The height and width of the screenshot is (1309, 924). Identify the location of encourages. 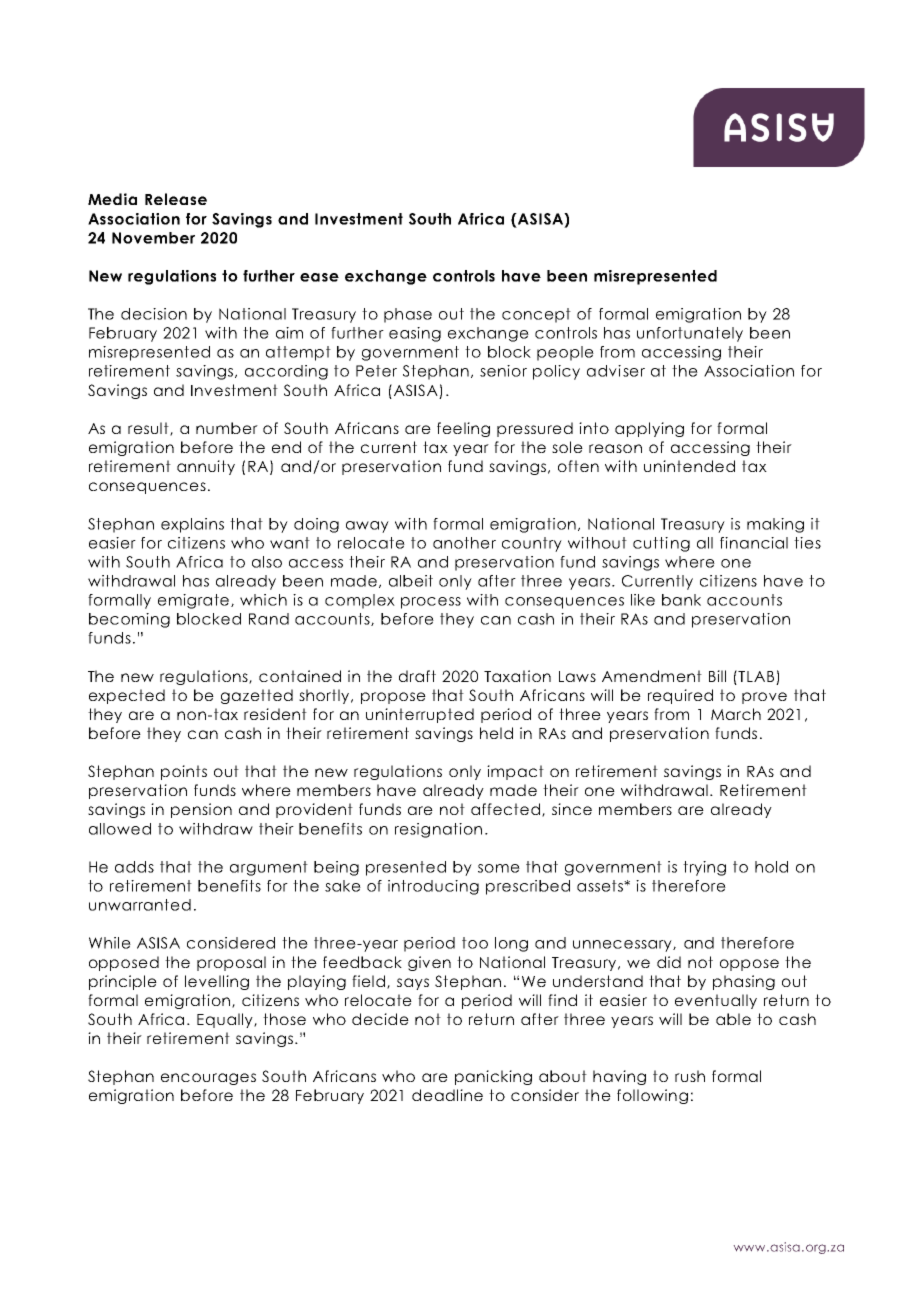
(208, 1079).
